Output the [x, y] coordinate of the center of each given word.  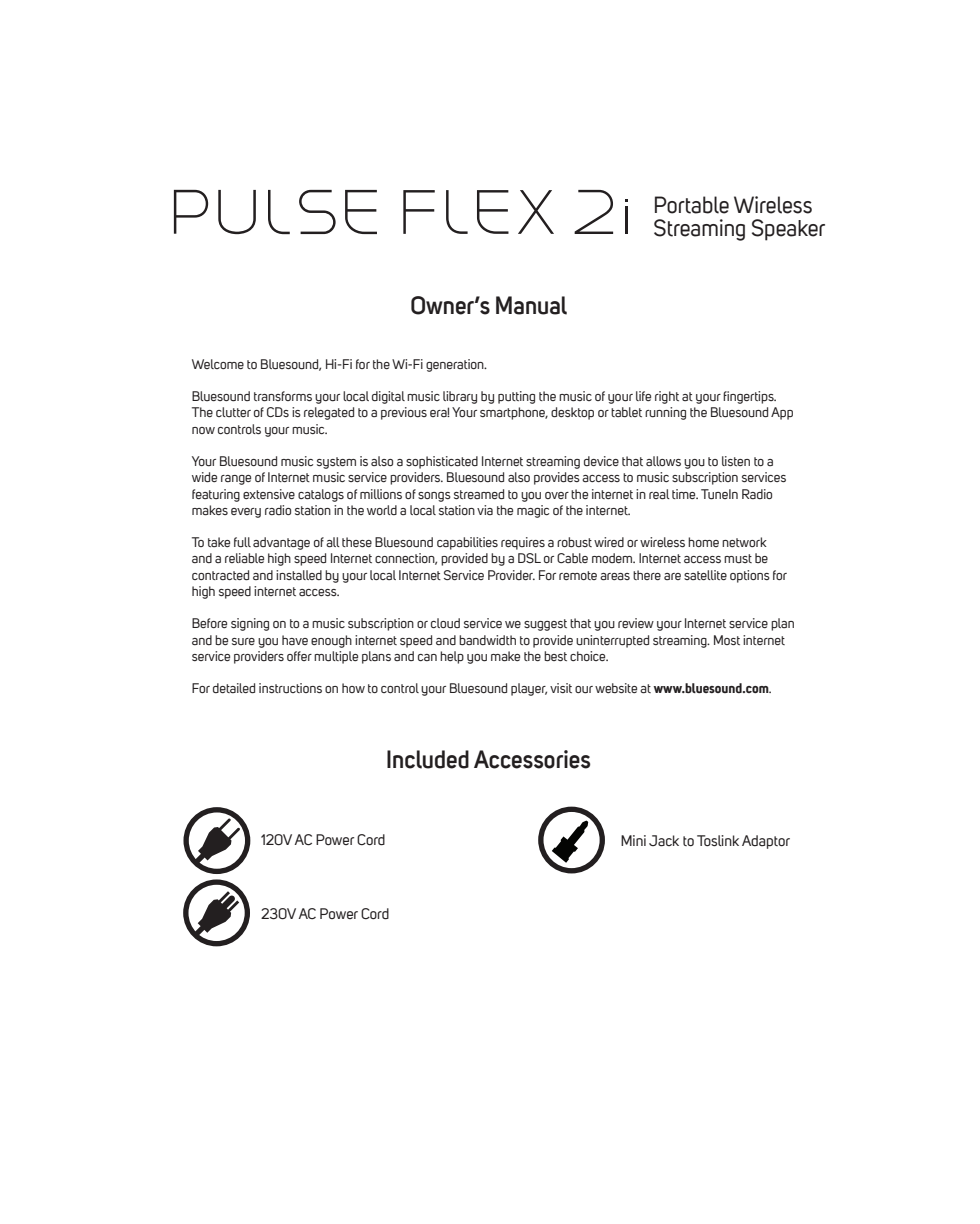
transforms [283, 396]
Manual [531, 305]
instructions [290, 688]
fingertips [749, 397]
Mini [633, 840]
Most [727, 640]
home [703, 542]
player [529, 689]
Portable [692, 205]
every [246, 513]
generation [456, 365]
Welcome [218, 364]
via [485, 510]
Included [428, 759]
